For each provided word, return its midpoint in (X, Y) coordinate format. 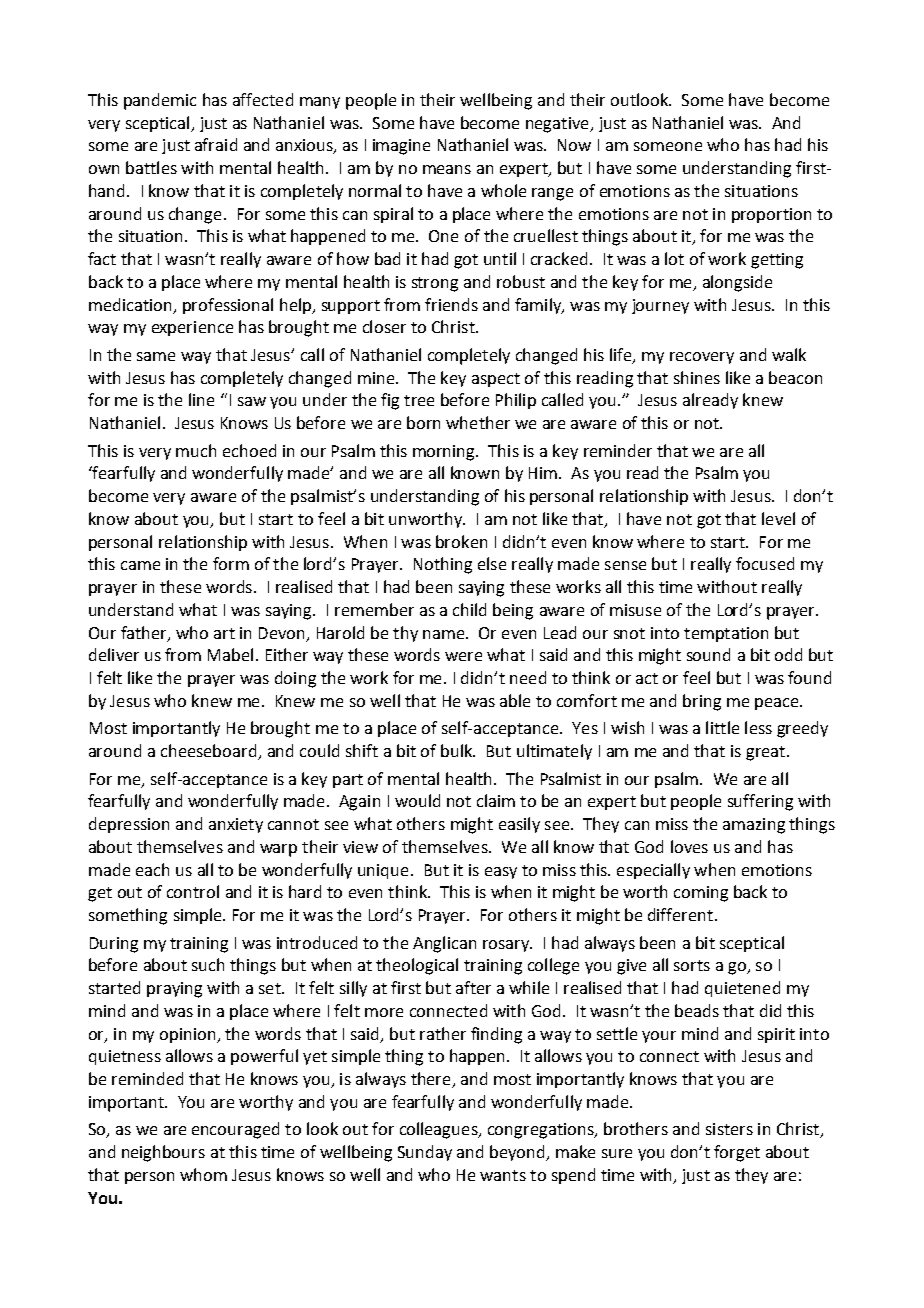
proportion (771, 215)
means (447, 169)
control (193, 891)
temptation (726, 634)
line (201, 399)
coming (701, 894)
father (145, 633)
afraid (216, 144)
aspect (496, 380)
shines (697, 377)
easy (501, 873)
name (445, 634)
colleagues (440, 1130)
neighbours (163, 1153)
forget (737, 1153)
